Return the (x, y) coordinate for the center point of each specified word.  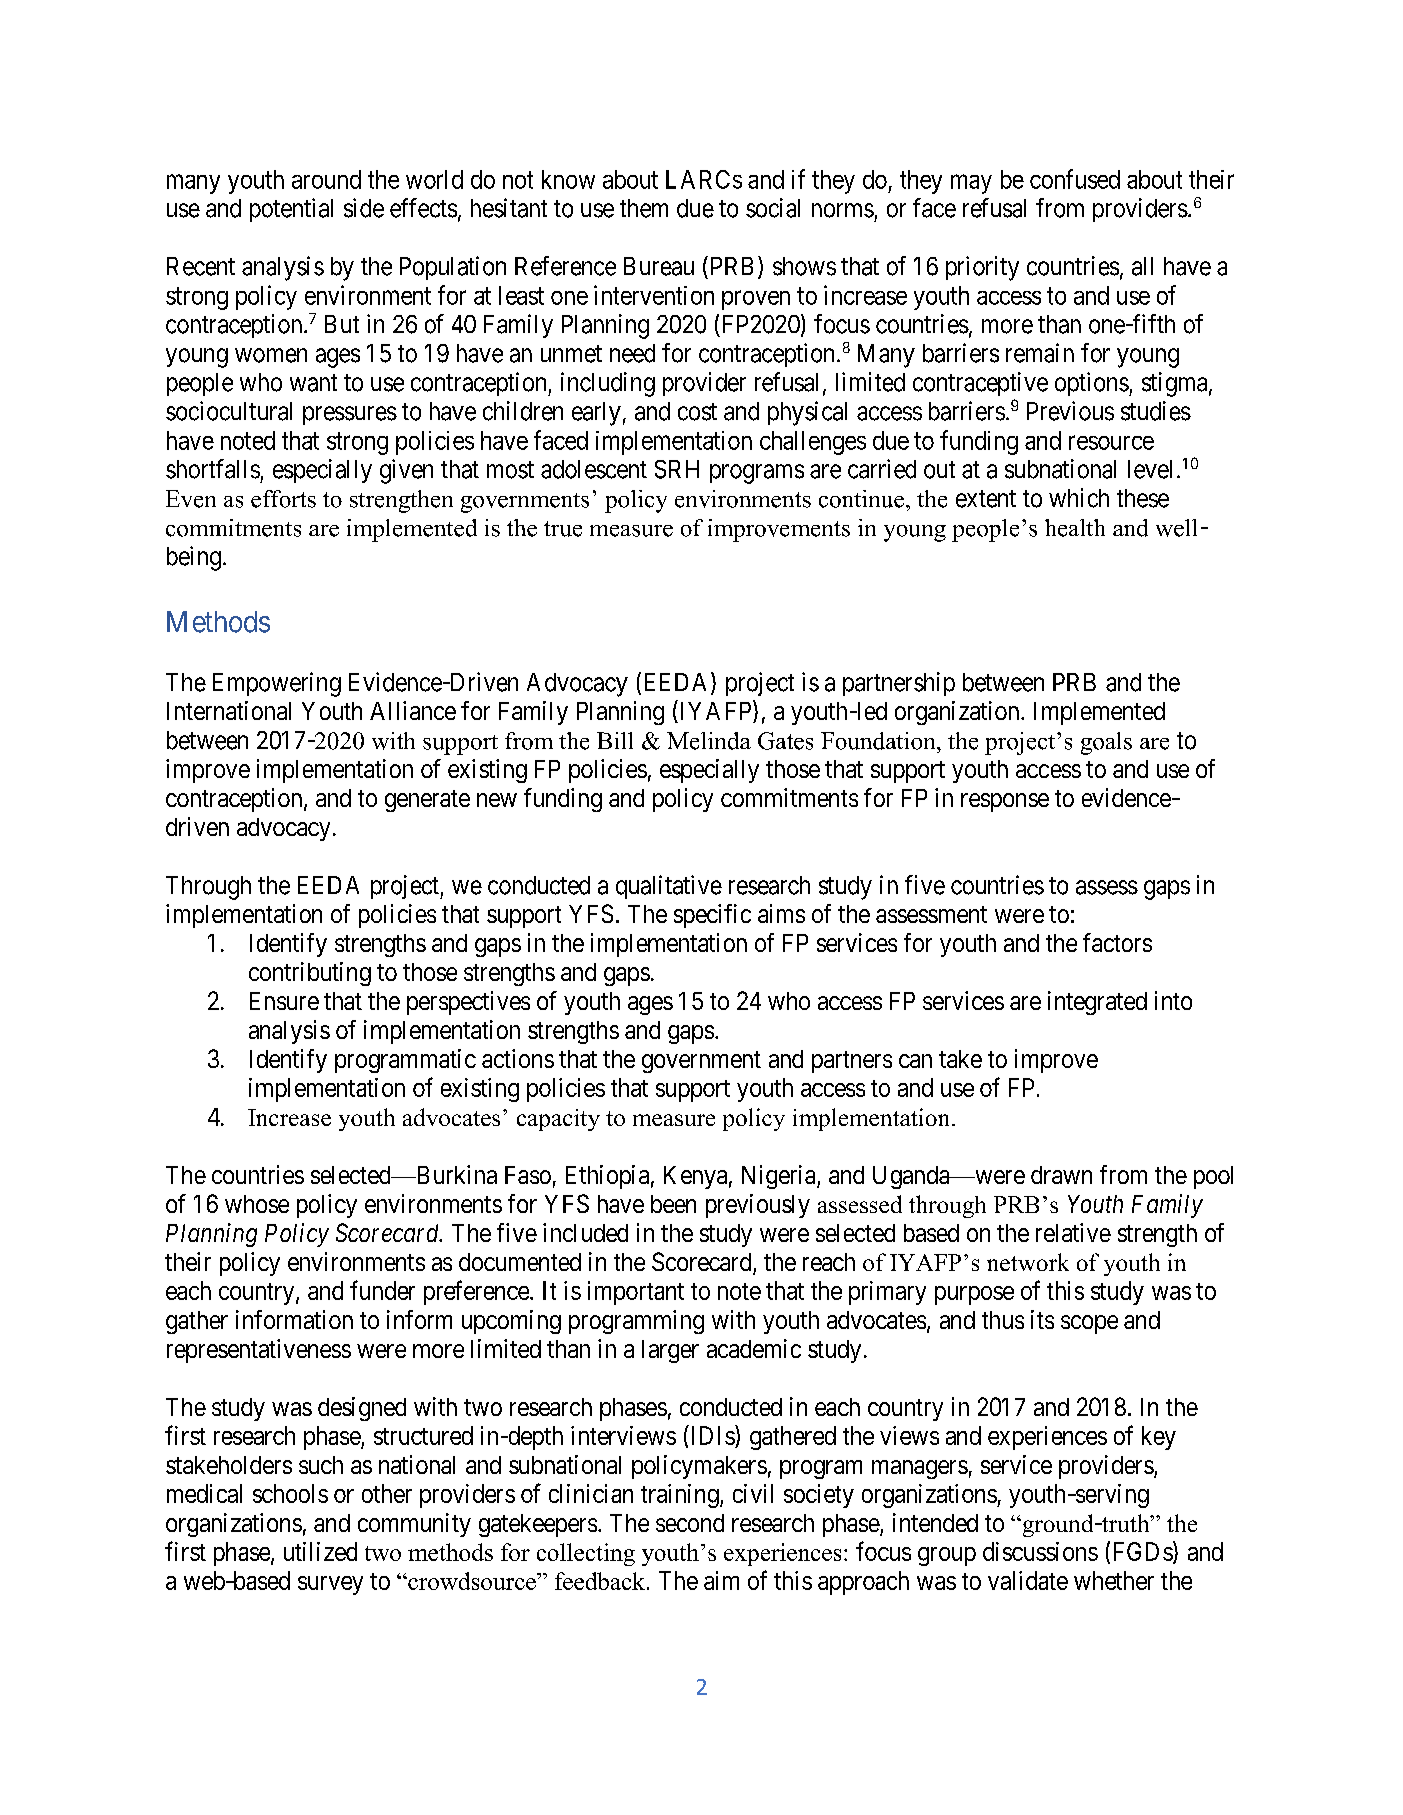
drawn (1061, 1175)
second (690, 1523)
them (644, 208)
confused (1075, 179)
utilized (320, 1551)
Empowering (277, 684)
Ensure (284, 1001)
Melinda (709, 741)
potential (291, 210)
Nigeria (780, 1177)
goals (1106, 743)
